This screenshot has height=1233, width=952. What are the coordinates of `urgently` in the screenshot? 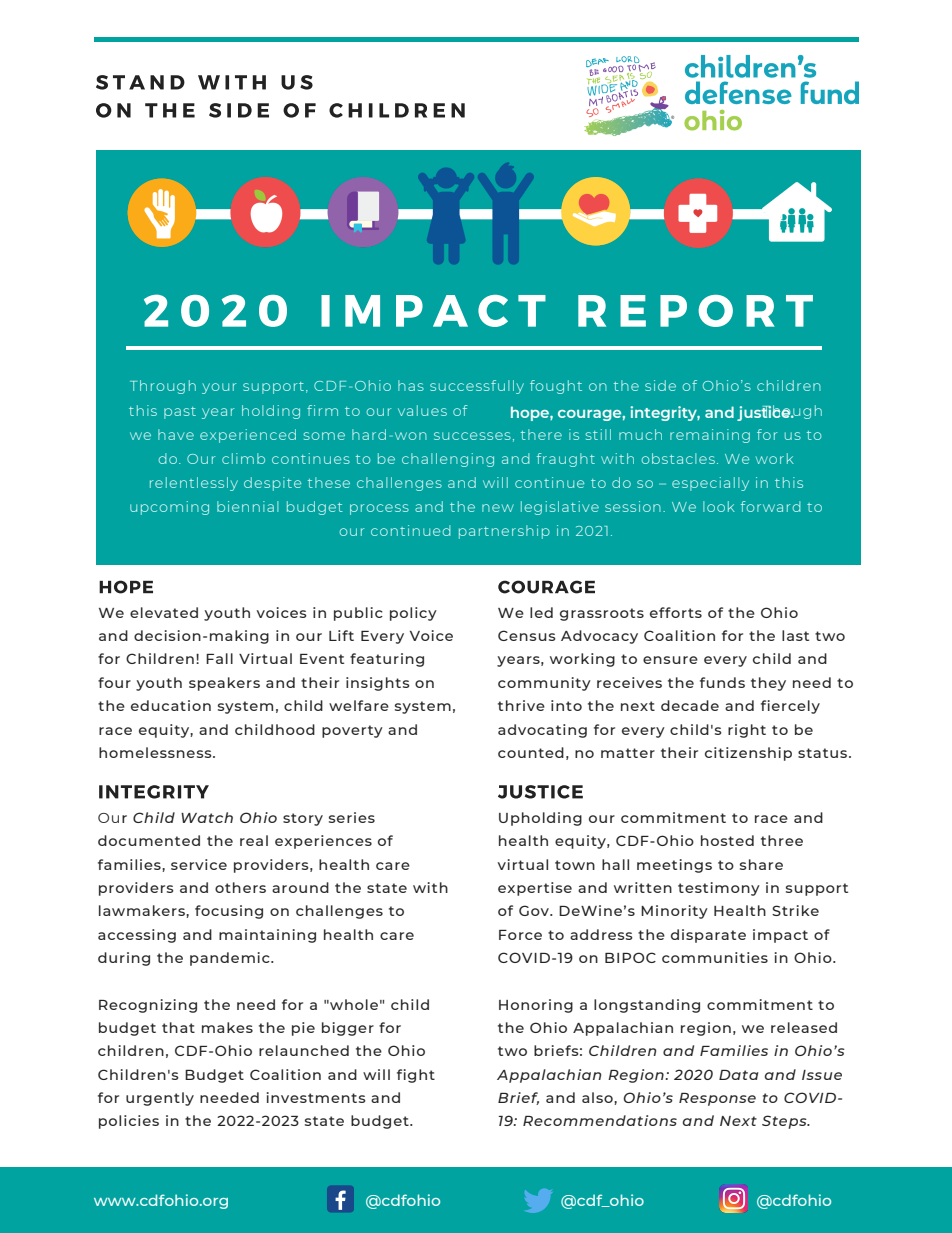 It's located at (160, 1099).
